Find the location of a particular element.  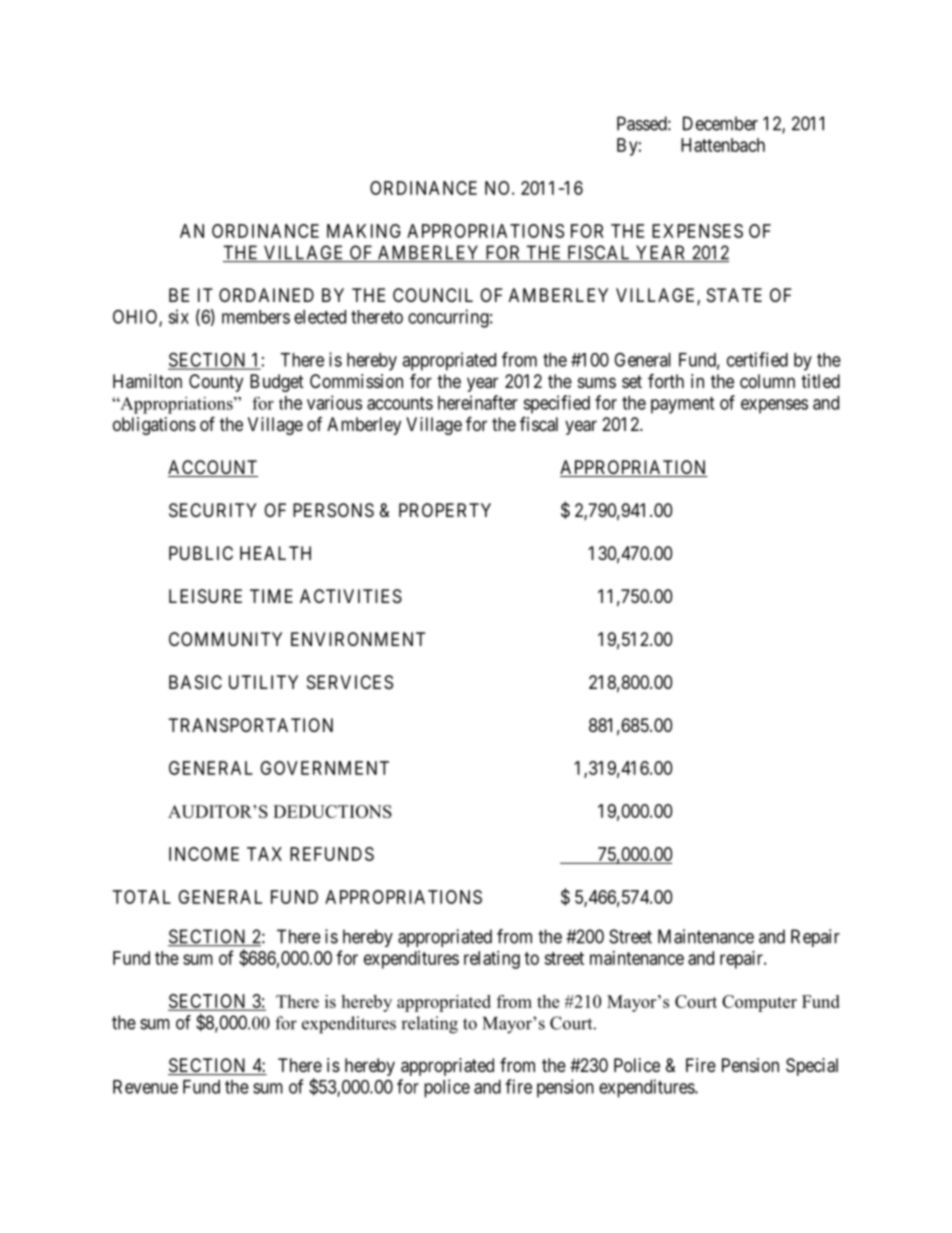

December is located at coordinates (720, 123).
